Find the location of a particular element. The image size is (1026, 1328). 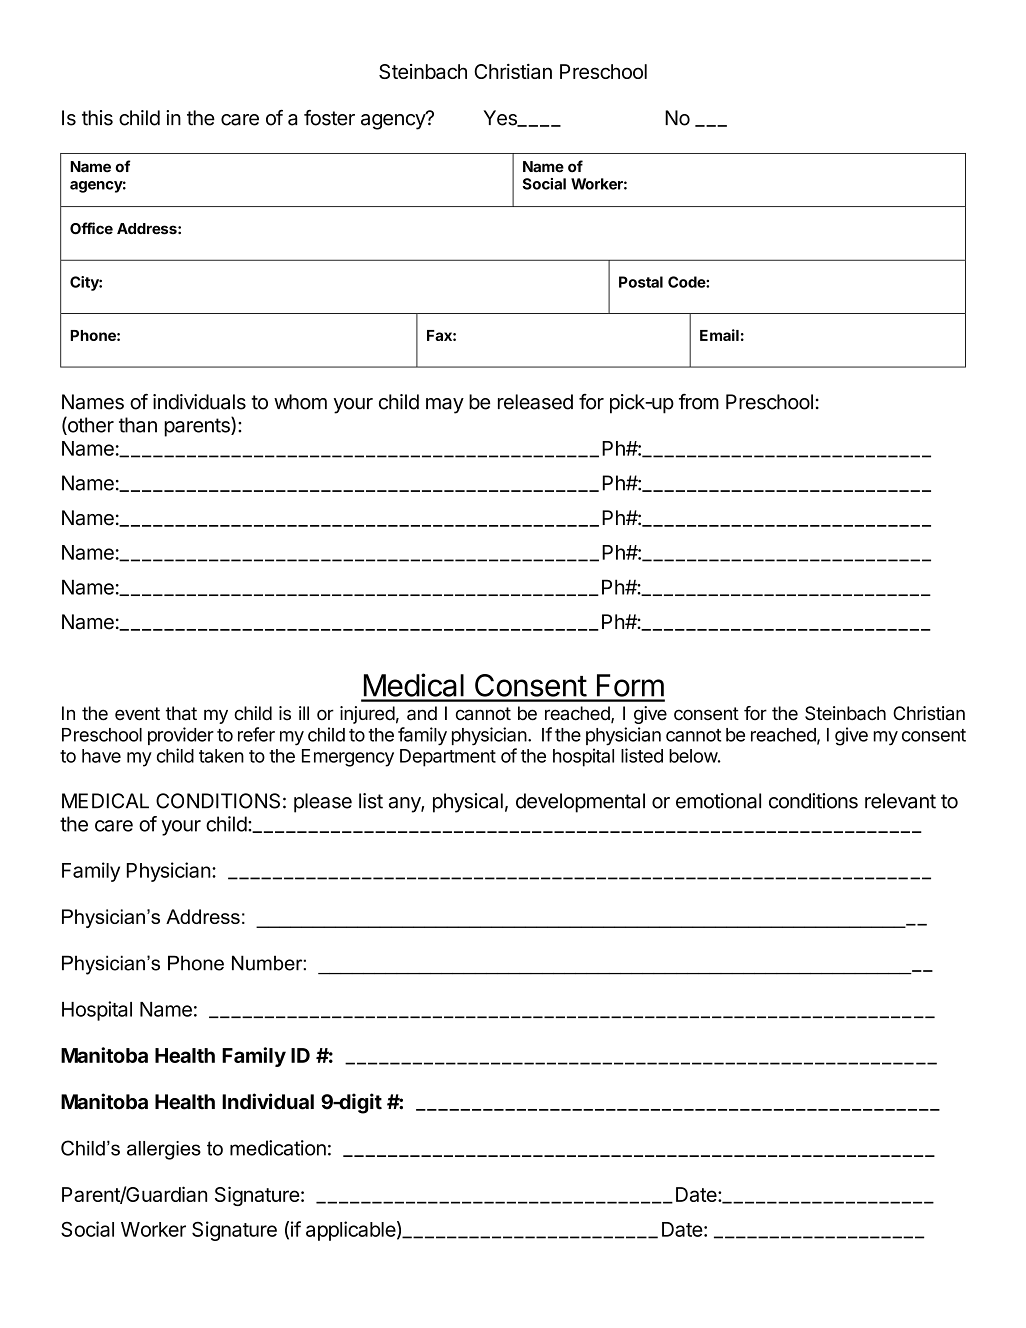

medication is located at coordinates (278, 1148).
